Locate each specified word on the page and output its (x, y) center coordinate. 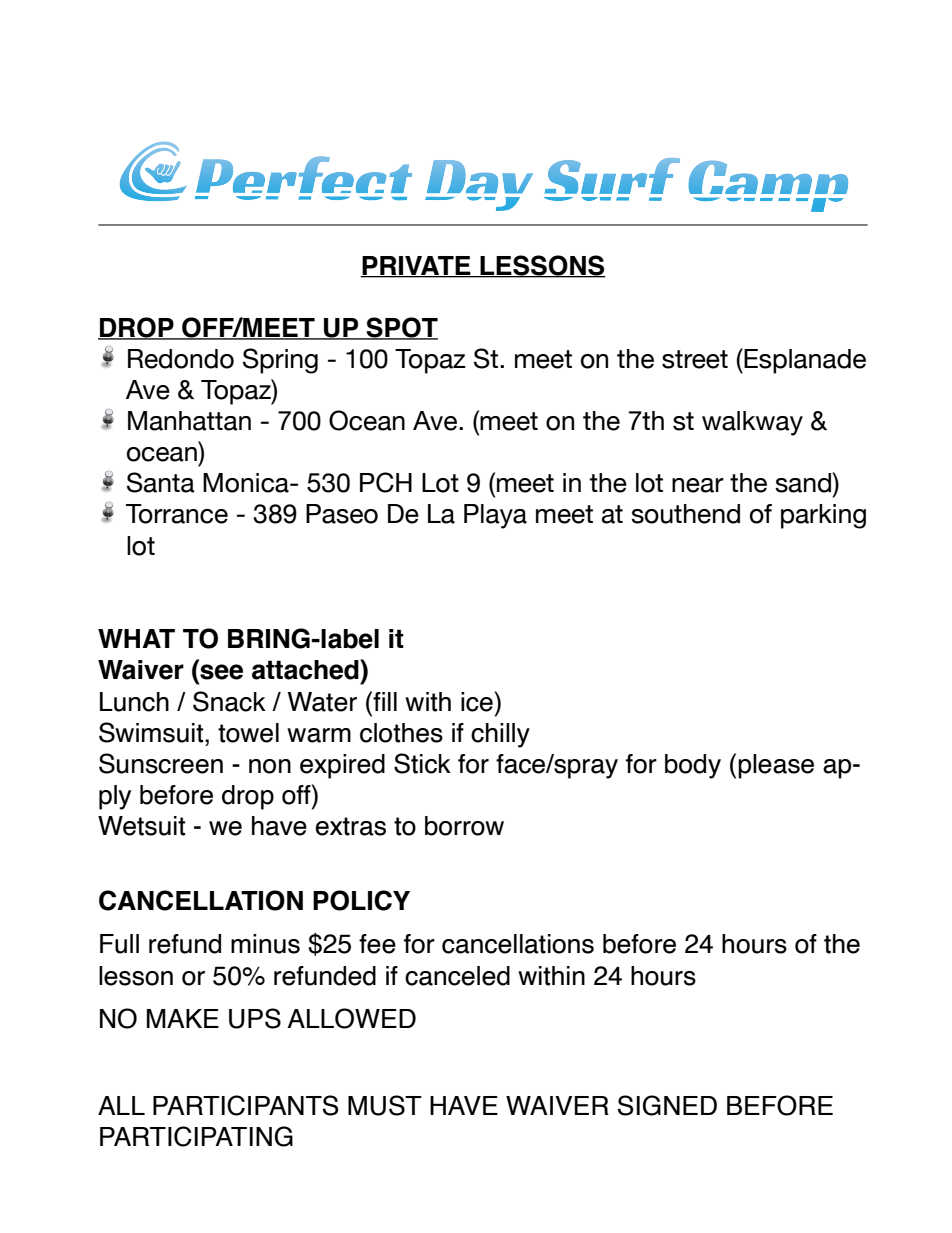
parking (823, 516)
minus (265, 944)
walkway (752, 423)
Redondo (181, 359)
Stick (422, 763)
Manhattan (189, 421)
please (776, 766)
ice (477, 702)
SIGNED (667, 1105)
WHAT (136, 638)
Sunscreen (161, 763)
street (695, 359)
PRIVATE (416, 266)
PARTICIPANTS (245, 1105)
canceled (457, 976)
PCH (386, 482)
